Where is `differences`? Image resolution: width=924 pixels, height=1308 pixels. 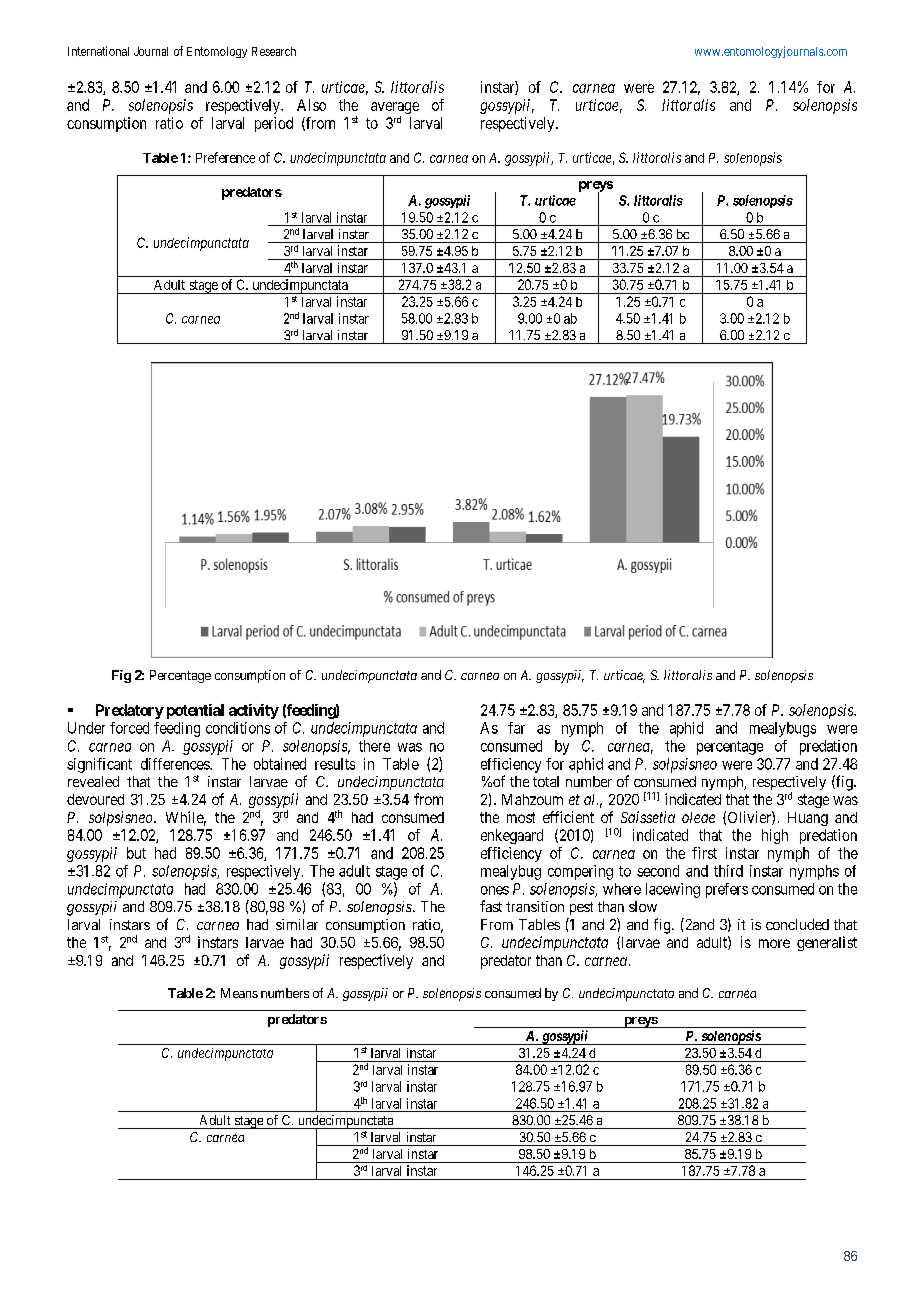 differences is located at coordinates (176, 764).
